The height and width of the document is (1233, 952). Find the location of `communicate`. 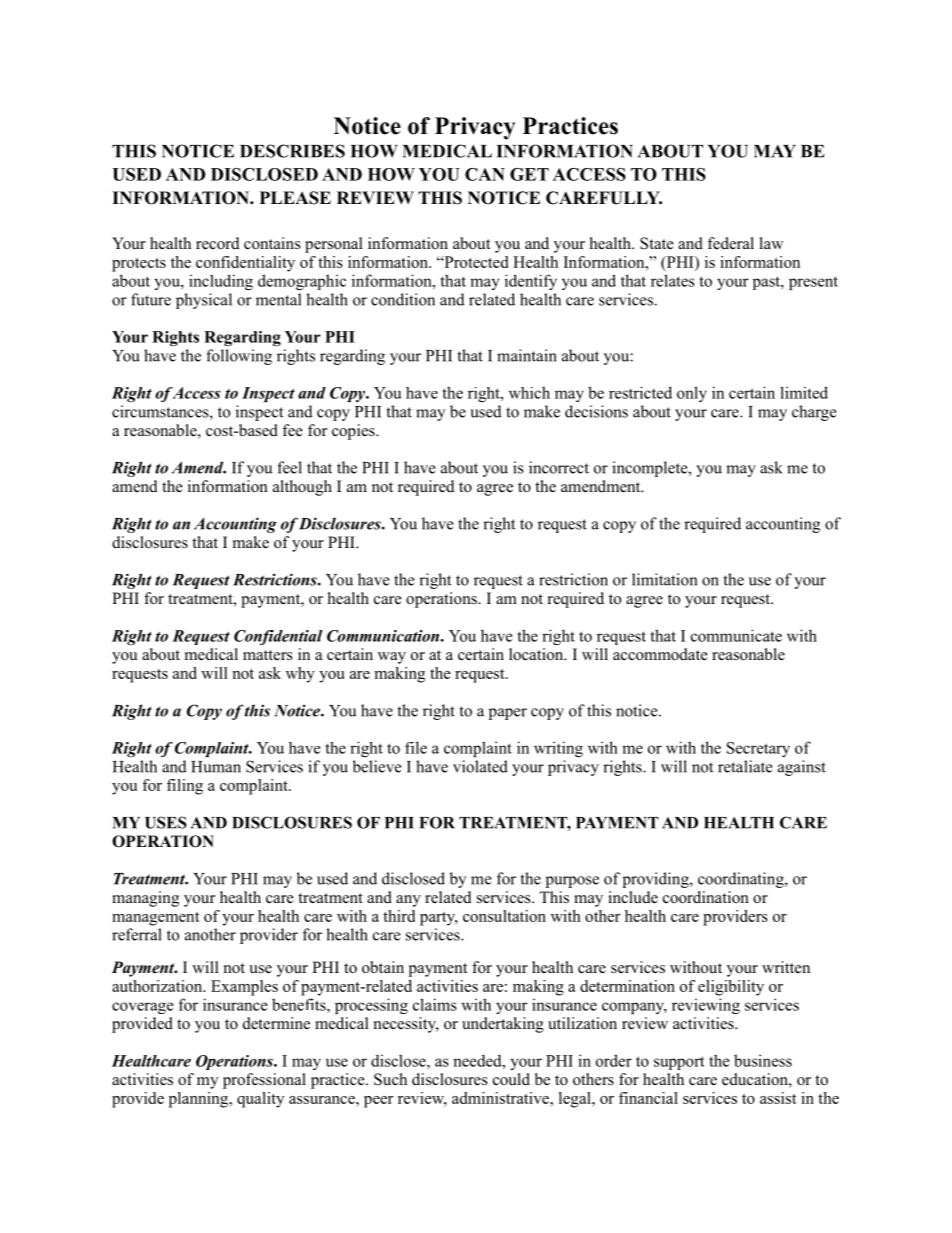

communicate is located at coordinates (736, 635).
